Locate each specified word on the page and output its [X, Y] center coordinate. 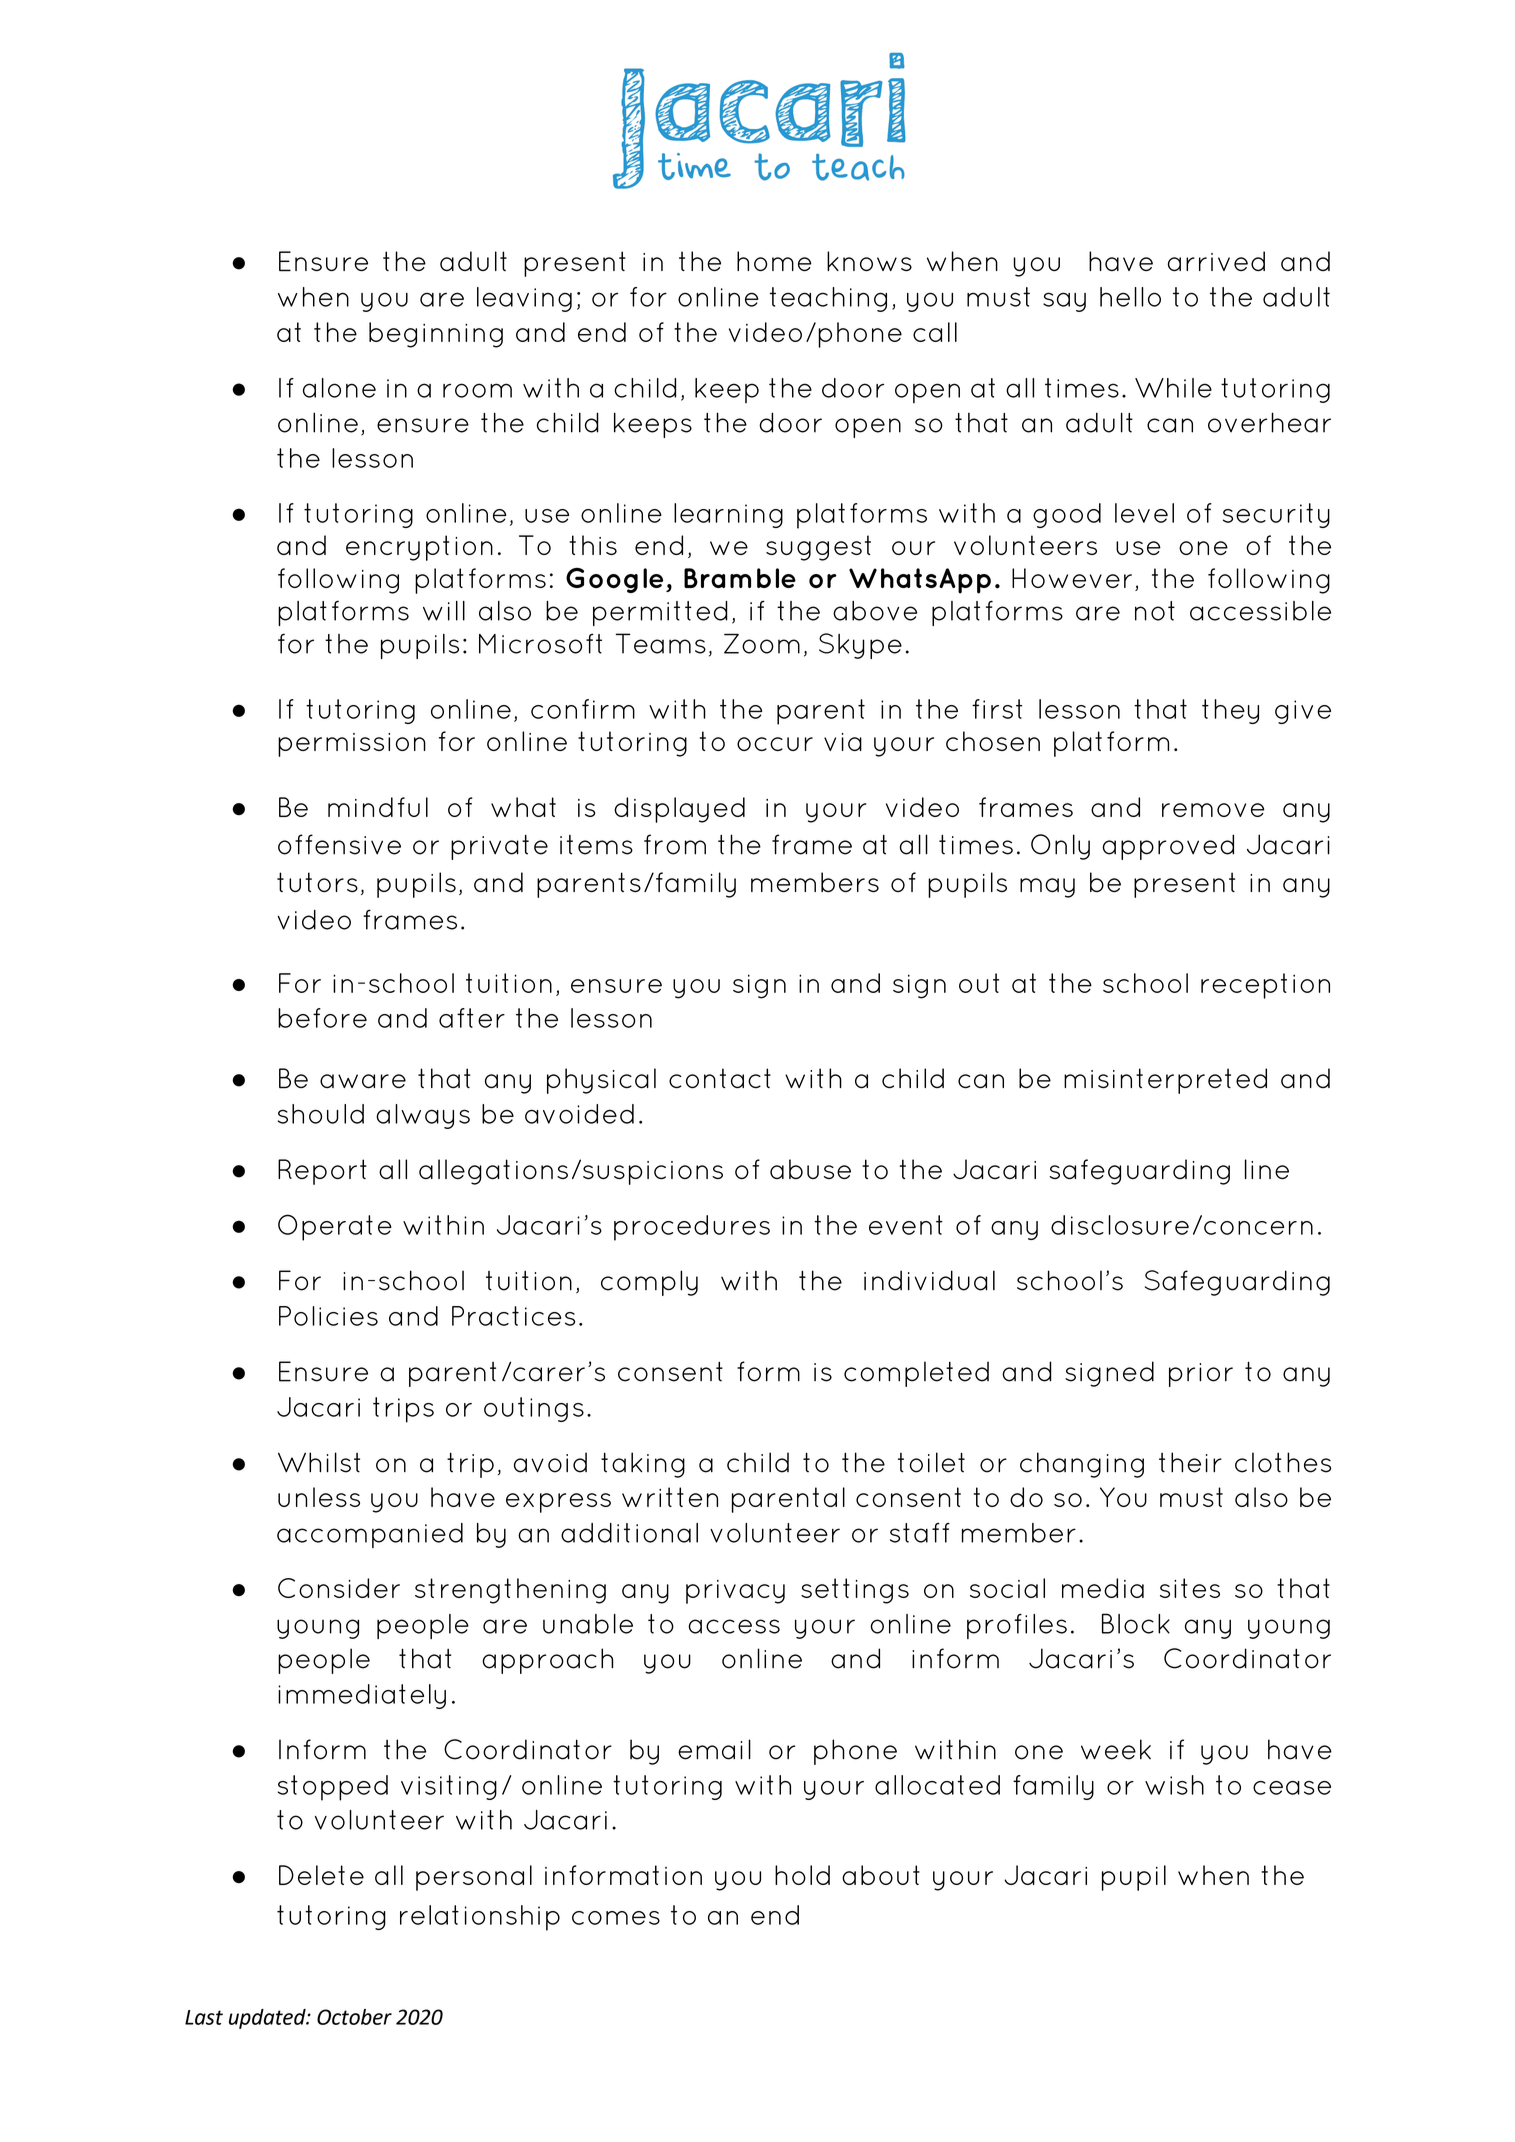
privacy [735, 1592]
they [1230, 711]
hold [802, 1875]
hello [1130, 297]
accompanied [370, 1535]
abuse [810, 1169]
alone [339, 388]
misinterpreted [1165, 1081]
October [354, 2017]
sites [1190, 1588]
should [321, 1114]
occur [775, 744]
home [774, 261]
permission [352, 745]
